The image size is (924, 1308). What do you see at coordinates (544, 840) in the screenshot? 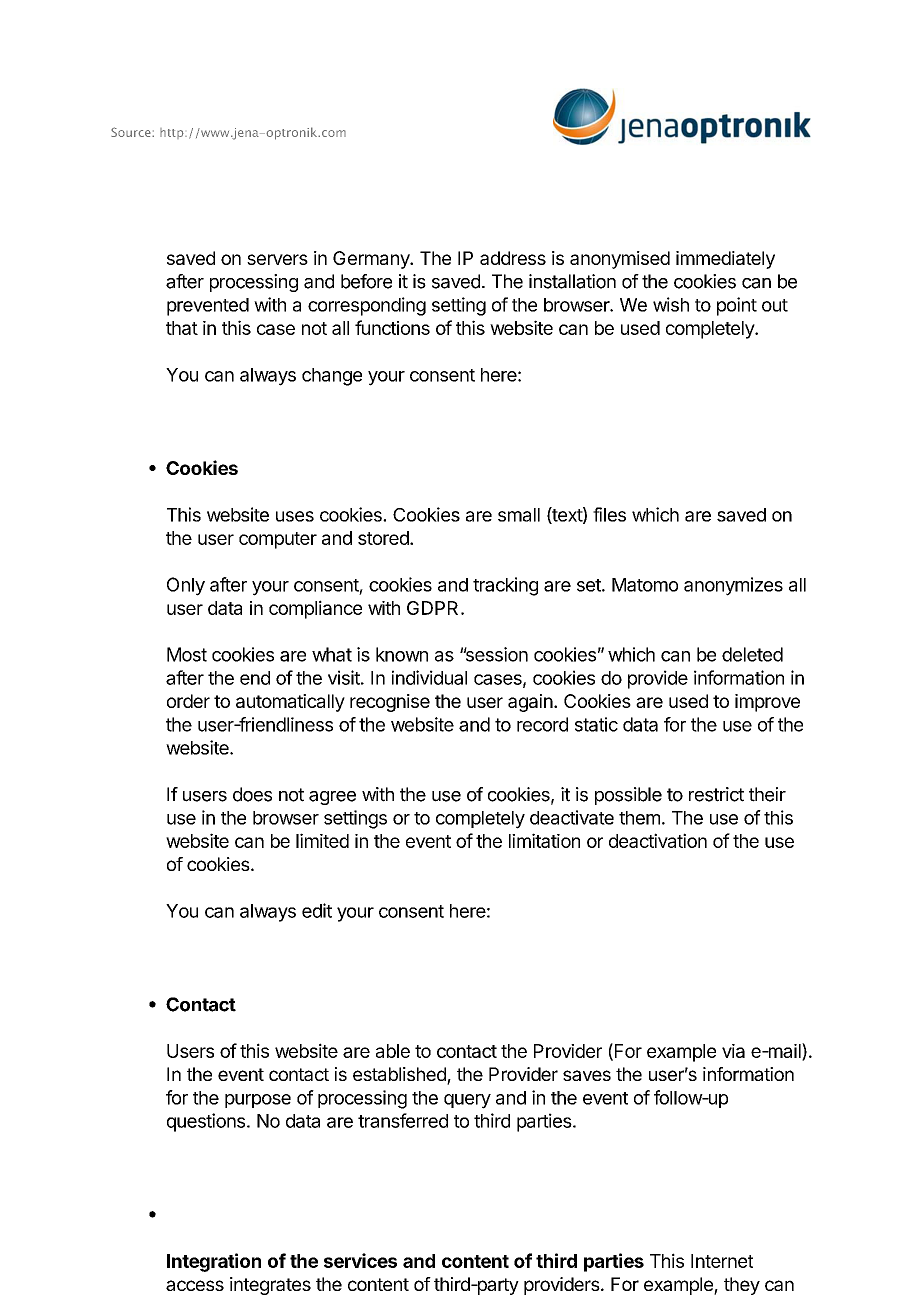
I see `limitation` at bounding box center [544, 840].
